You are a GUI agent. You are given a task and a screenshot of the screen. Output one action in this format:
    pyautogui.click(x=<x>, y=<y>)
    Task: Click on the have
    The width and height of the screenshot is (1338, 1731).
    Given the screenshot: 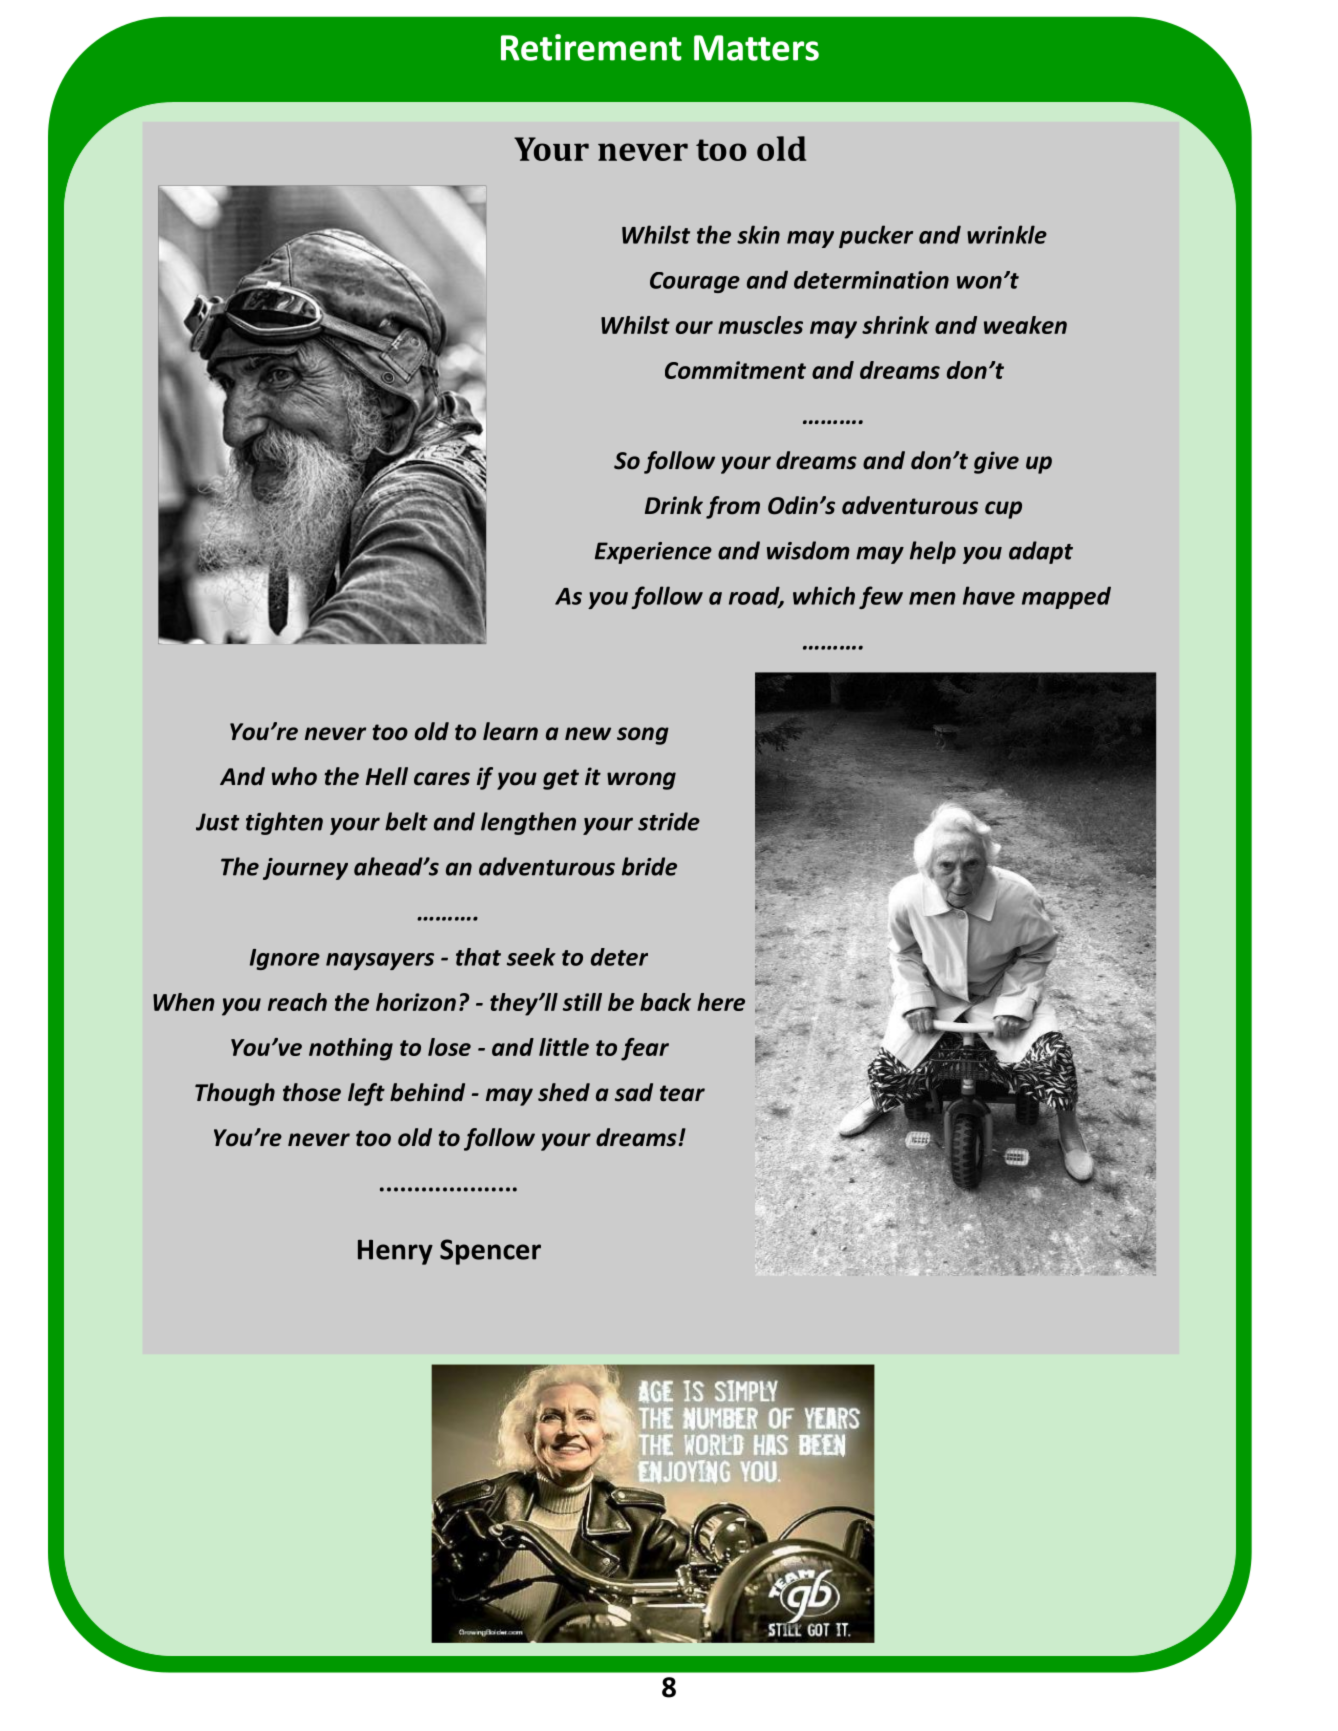 What is the action you would take?
    pyautogui.click(x=989, y=595)
